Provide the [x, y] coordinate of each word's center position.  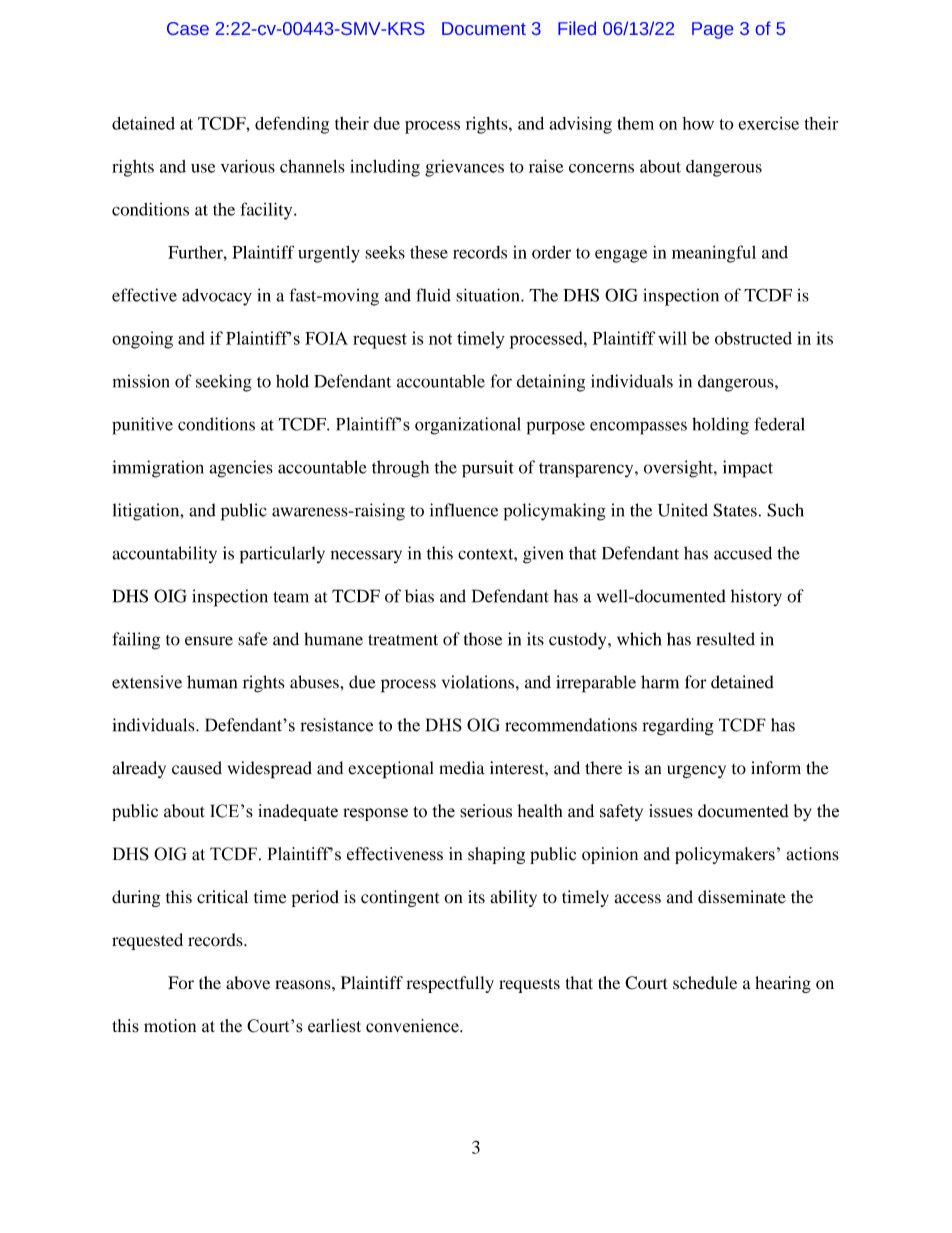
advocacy [217, 297]
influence [464, 510]
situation [489, 295]
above [248, 983]
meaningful [714, 254]
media [462, 768]
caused [197, 768]
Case [188, 28]
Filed [577, 28]
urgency [696, 772]
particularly [282, 555]
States [736, 510]
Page [712, 30]
